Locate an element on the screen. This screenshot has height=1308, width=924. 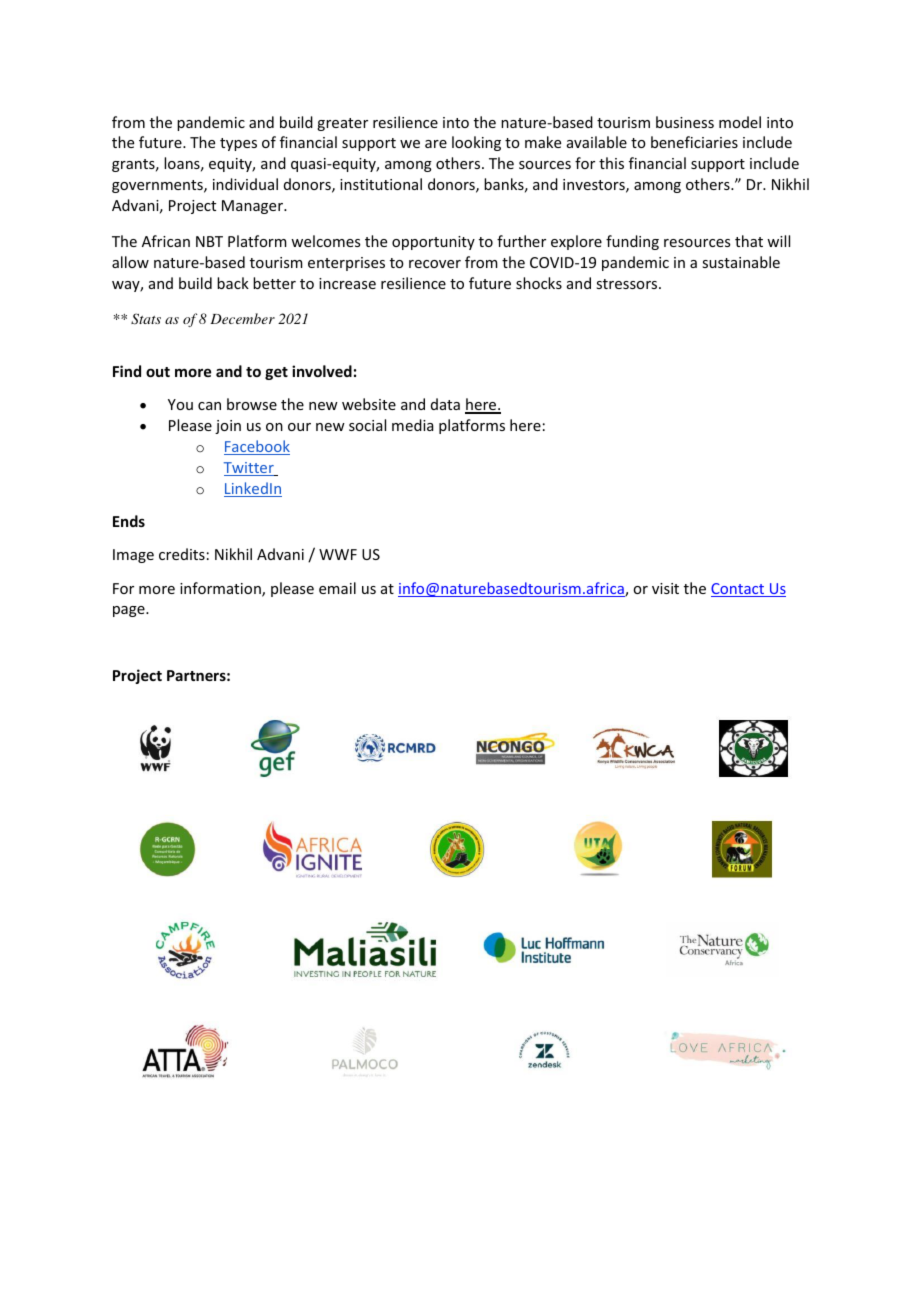
are is located at coordinates (436, 144).
